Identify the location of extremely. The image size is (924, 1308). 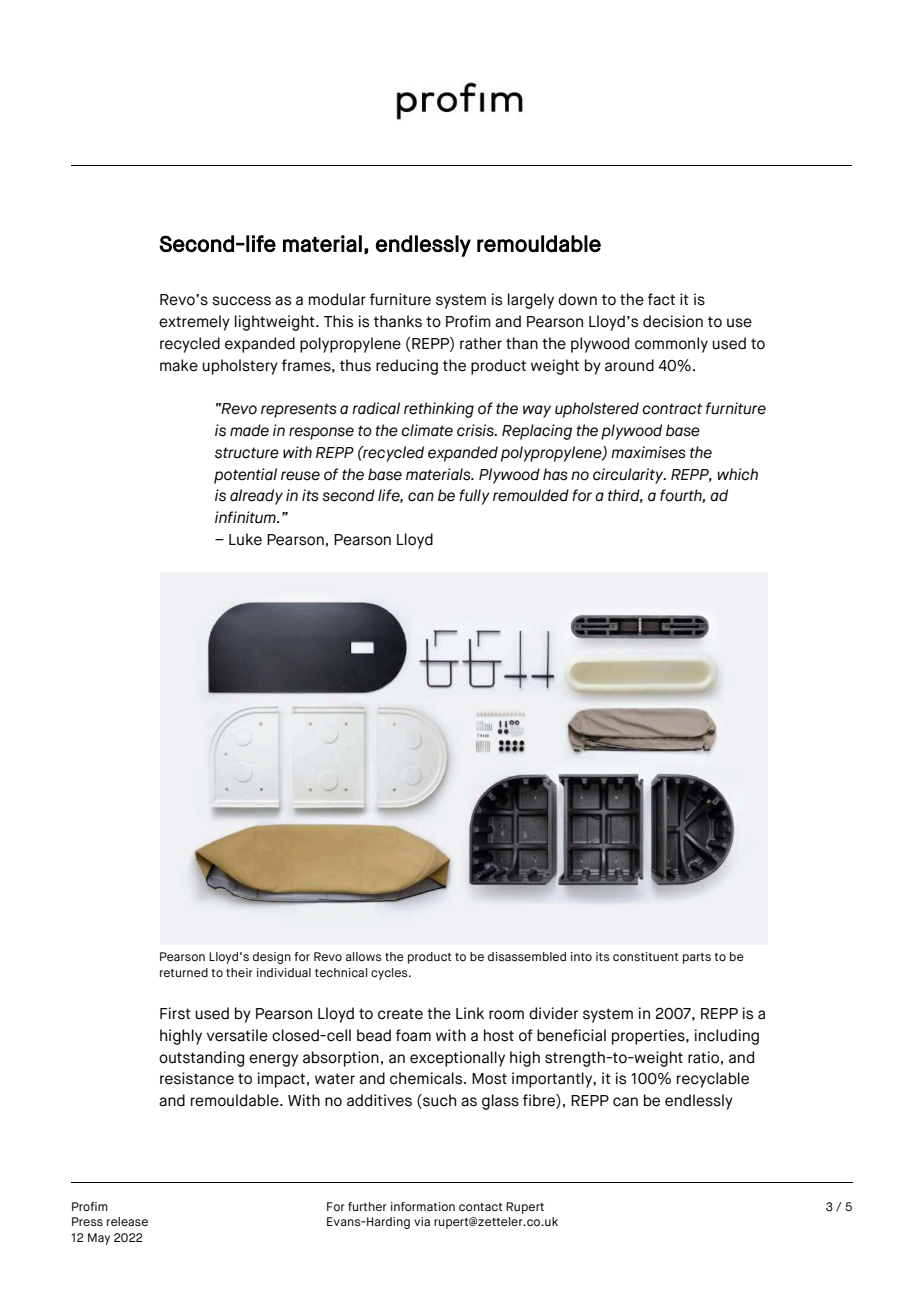
(194, 323).
